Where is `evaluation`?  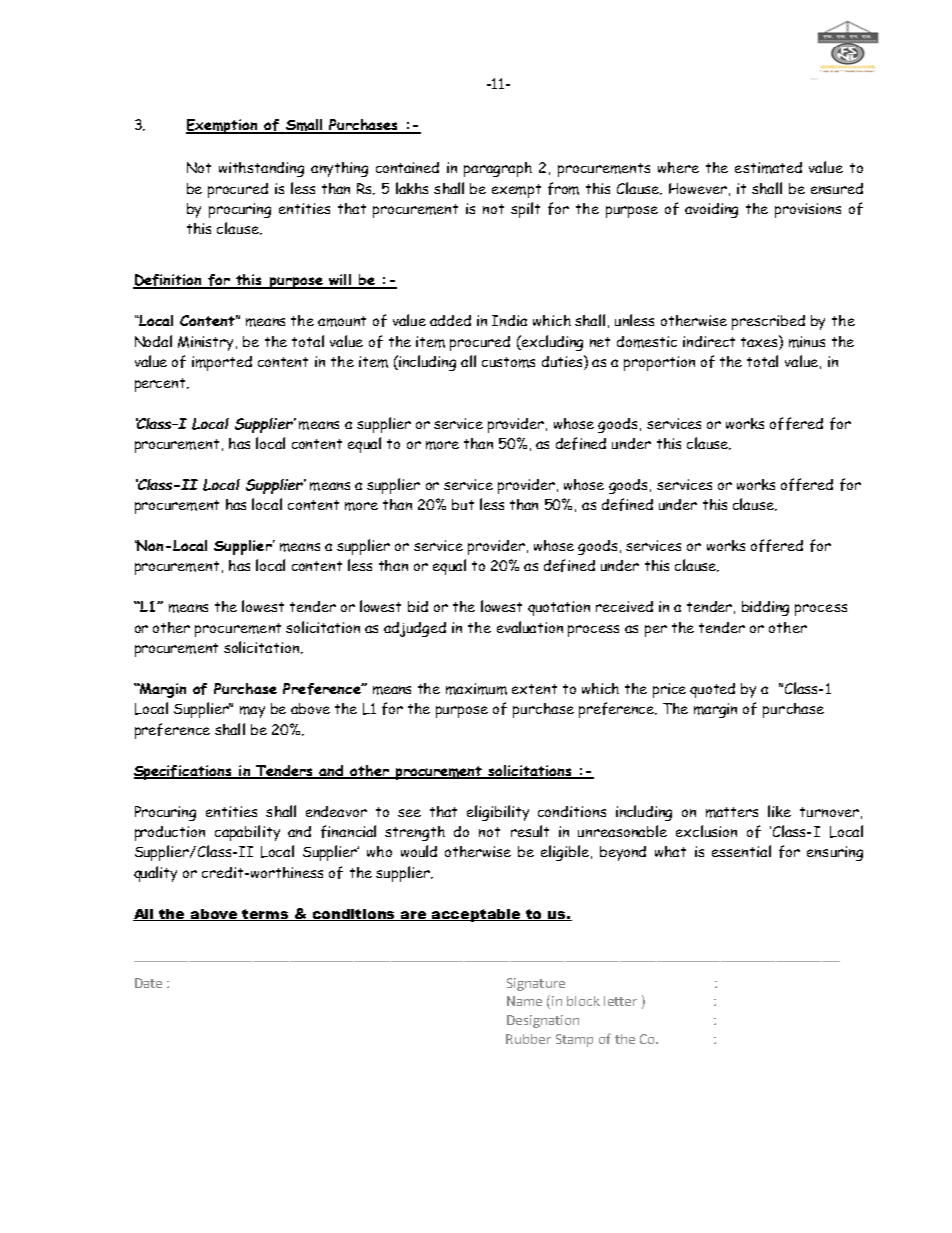 evaluation is located at coordinates (530, 627).
